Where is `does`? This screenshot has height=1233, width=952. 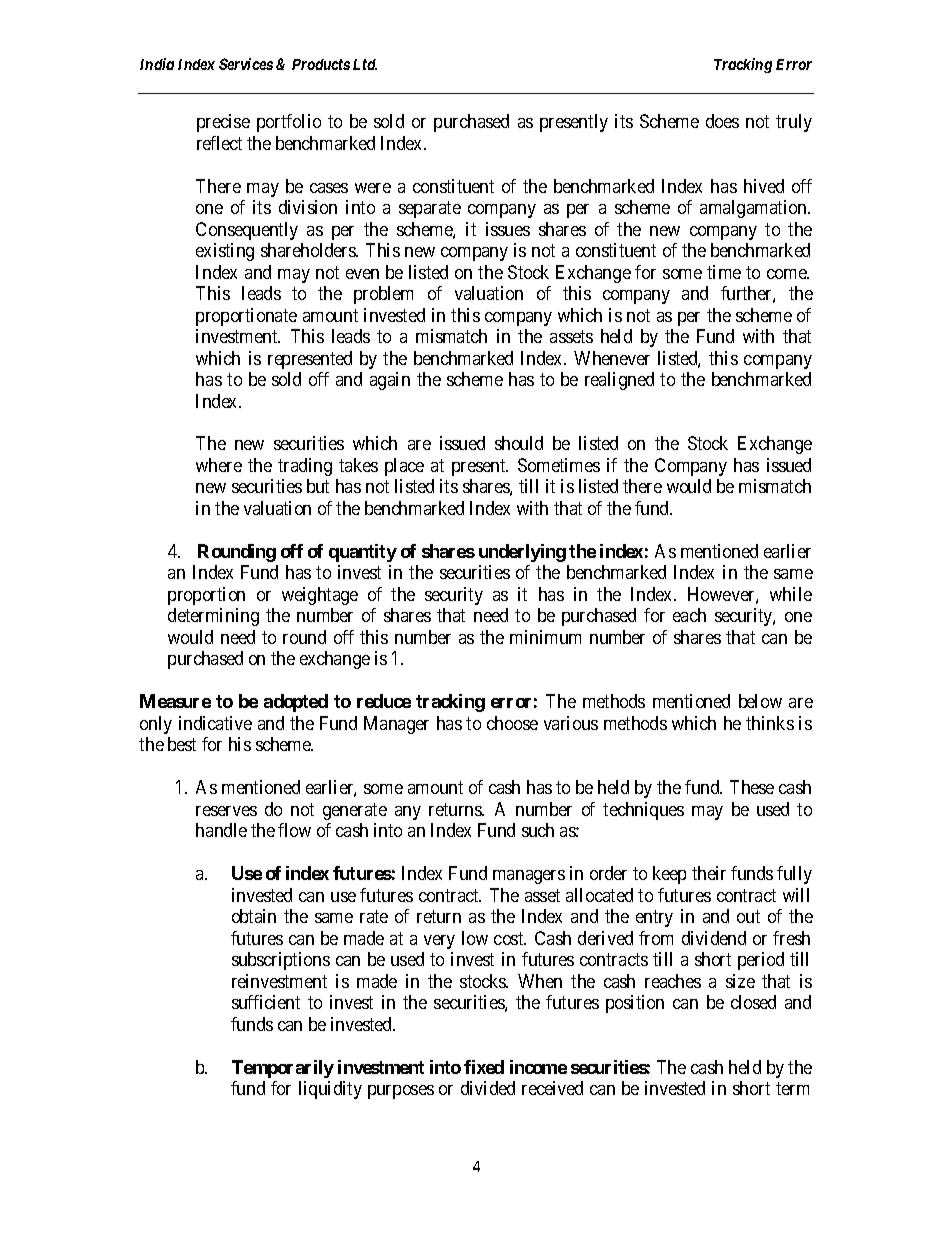
does is located at coordinates (722, 121).
